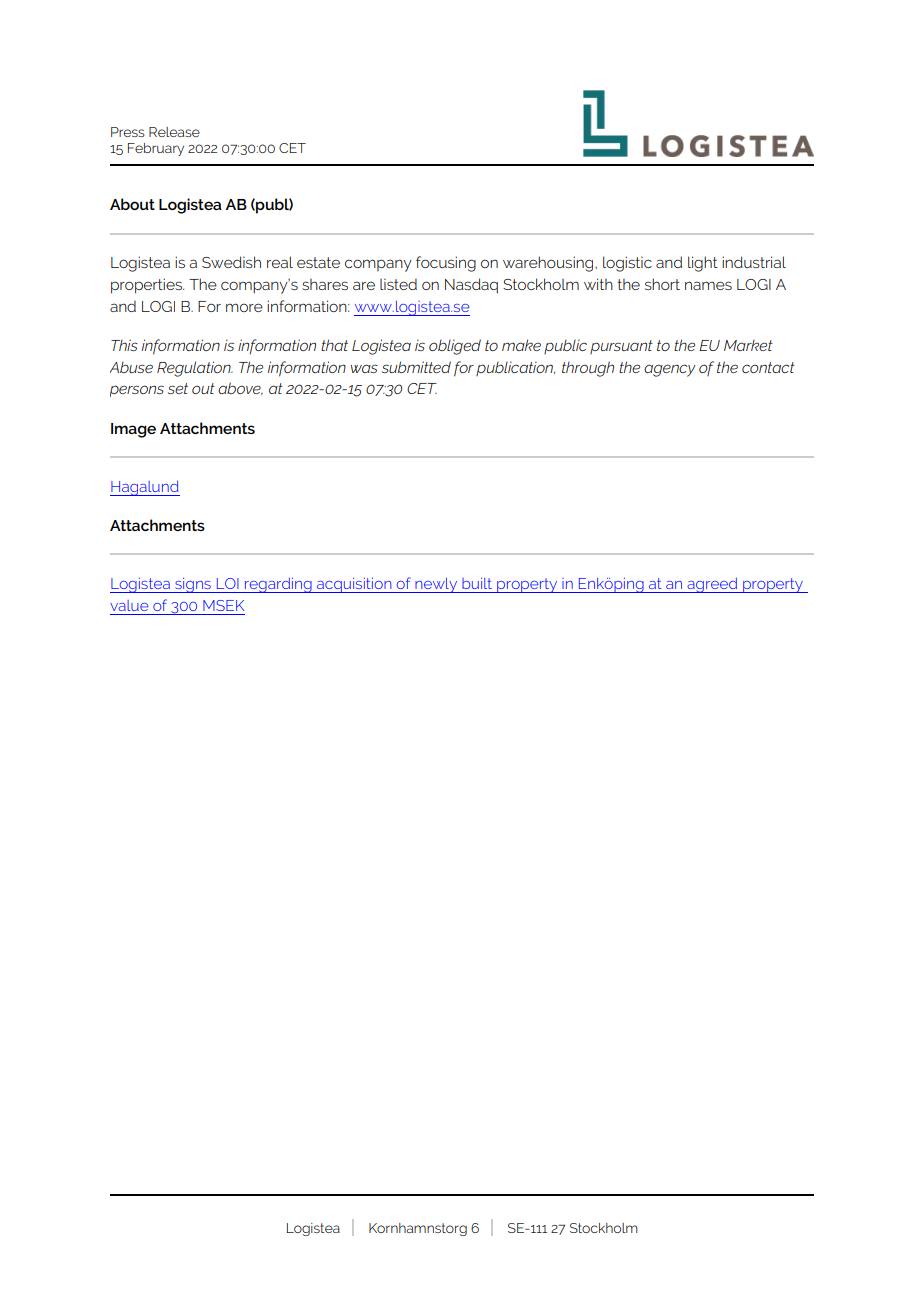 This image has width=924, height=1308. Describe the element at coordinates (193, 585) in the image. I see `signs` at that location.
